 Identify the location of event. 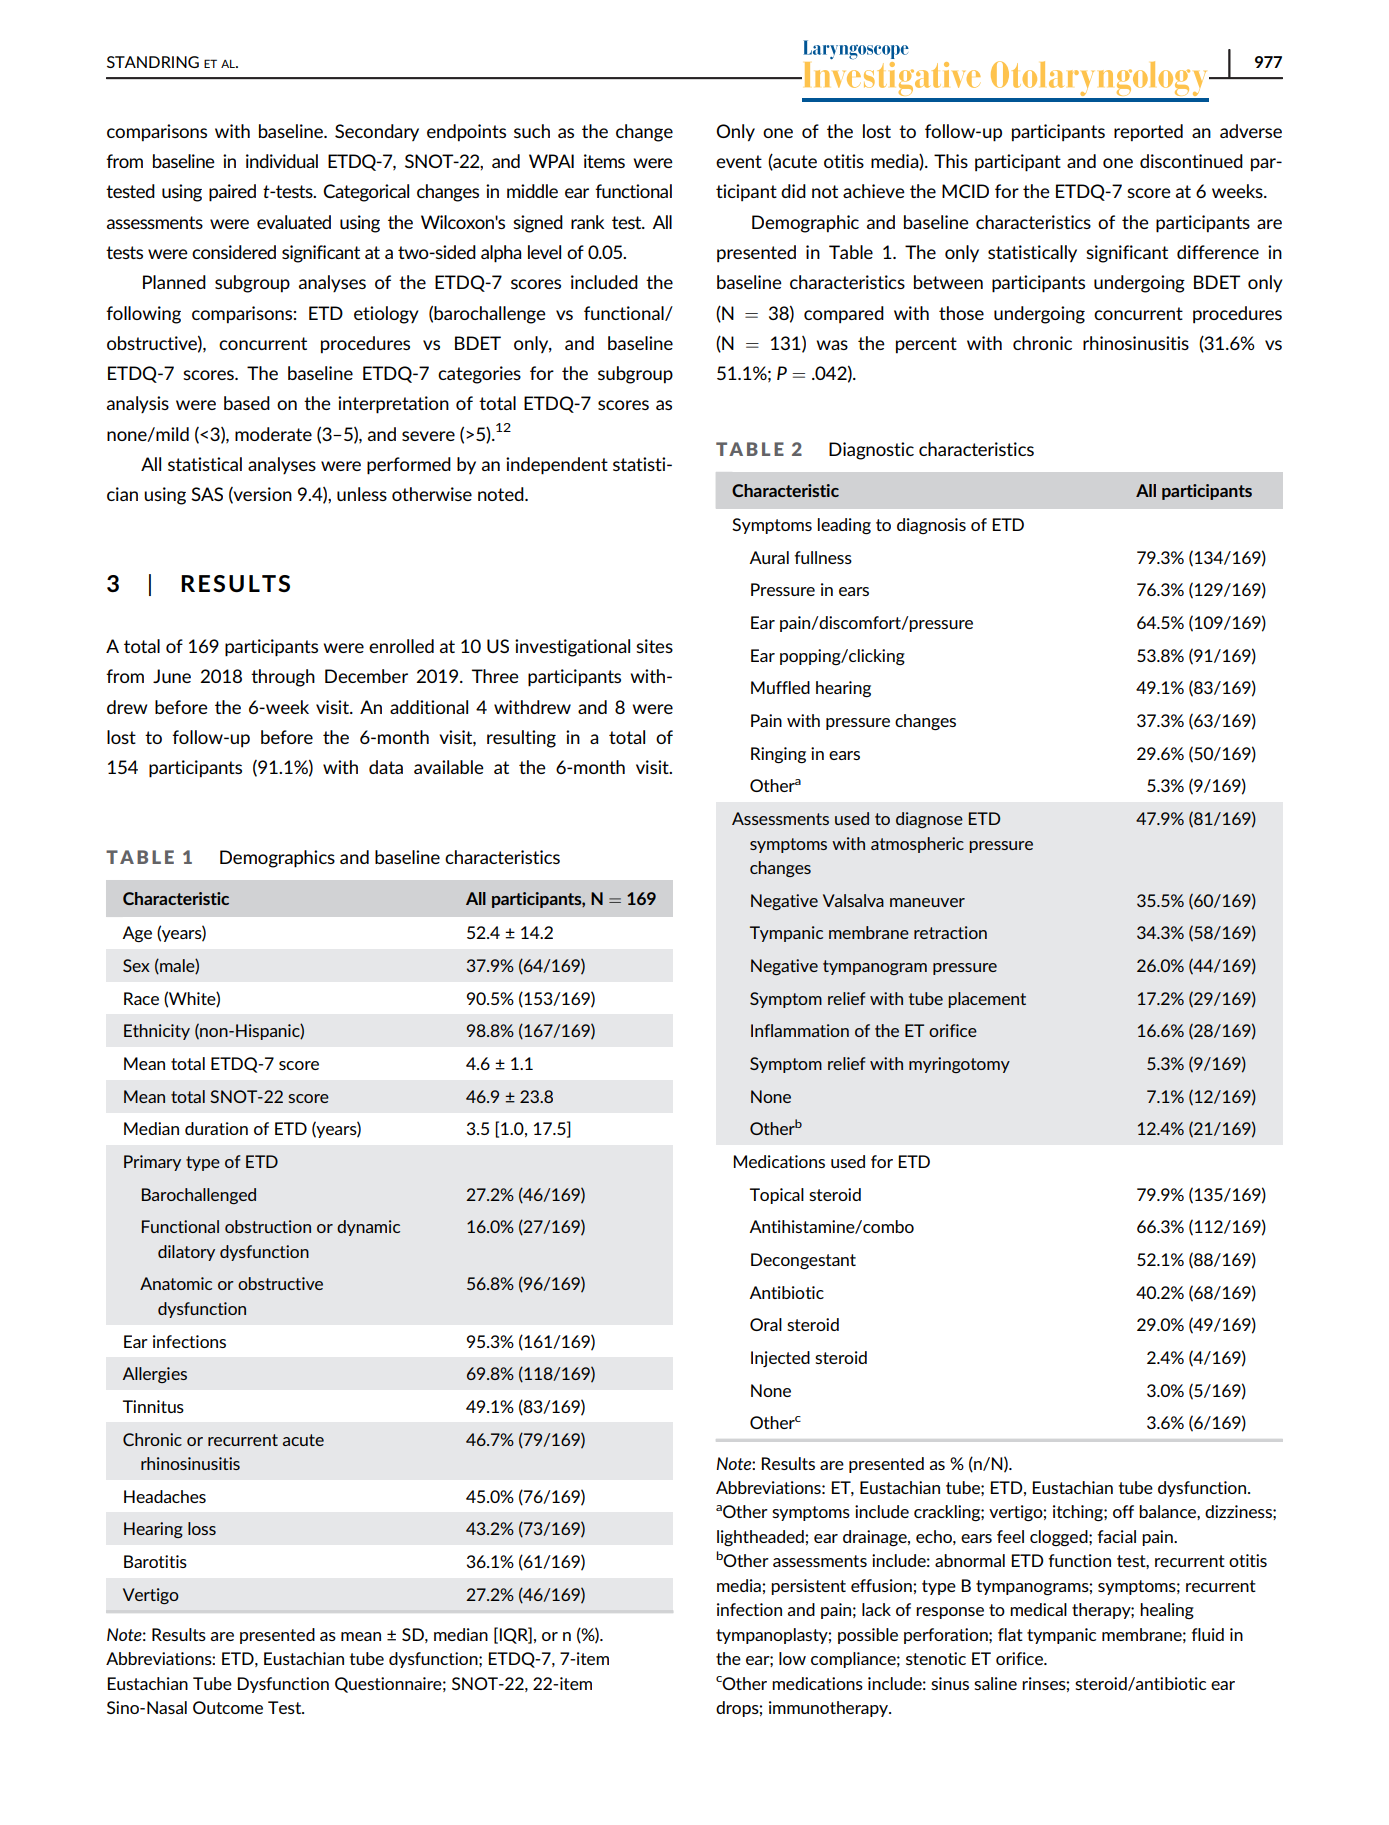
(739, 161).
